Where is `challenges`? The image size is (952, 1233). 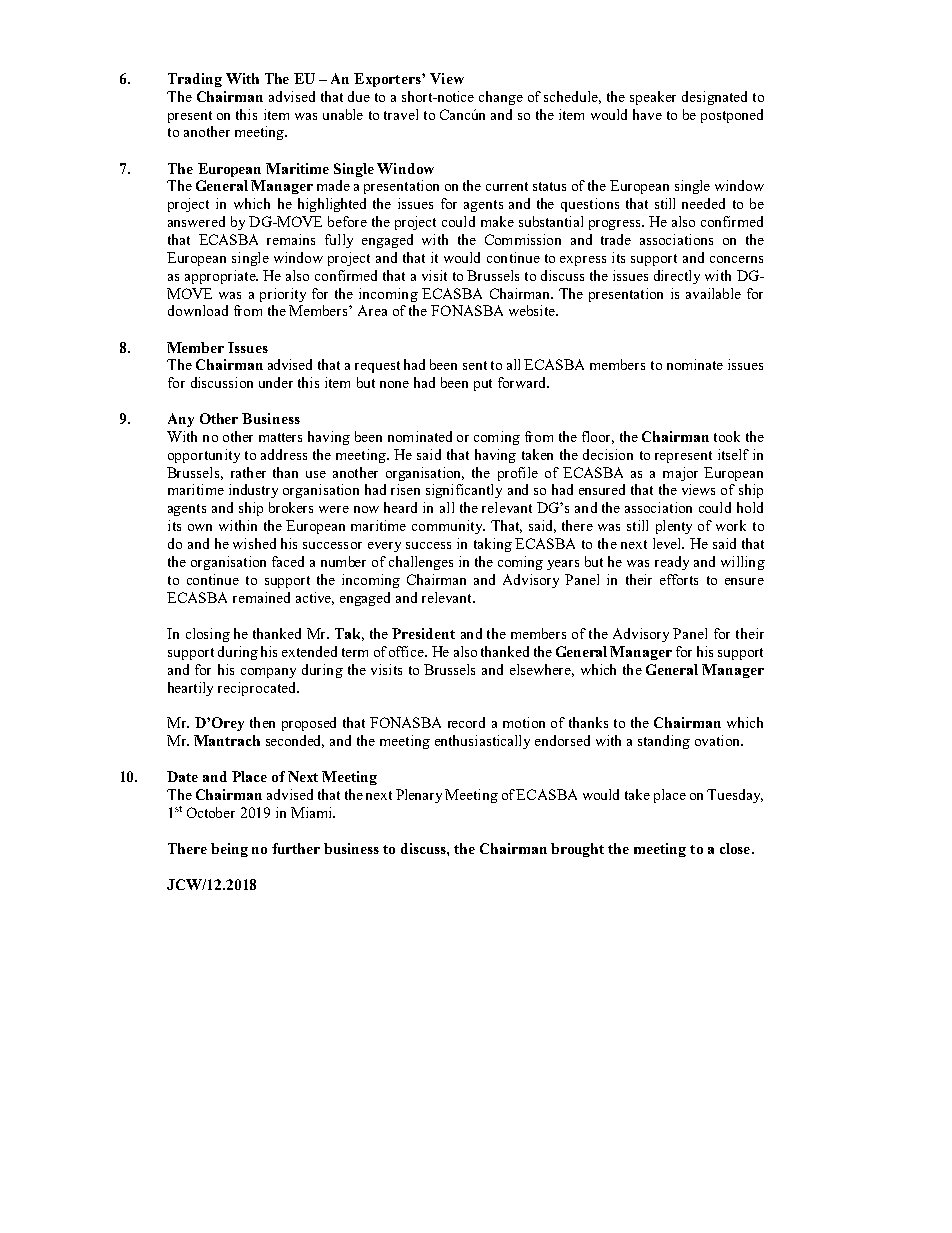 challenges is located at coordinates (421, 563).
